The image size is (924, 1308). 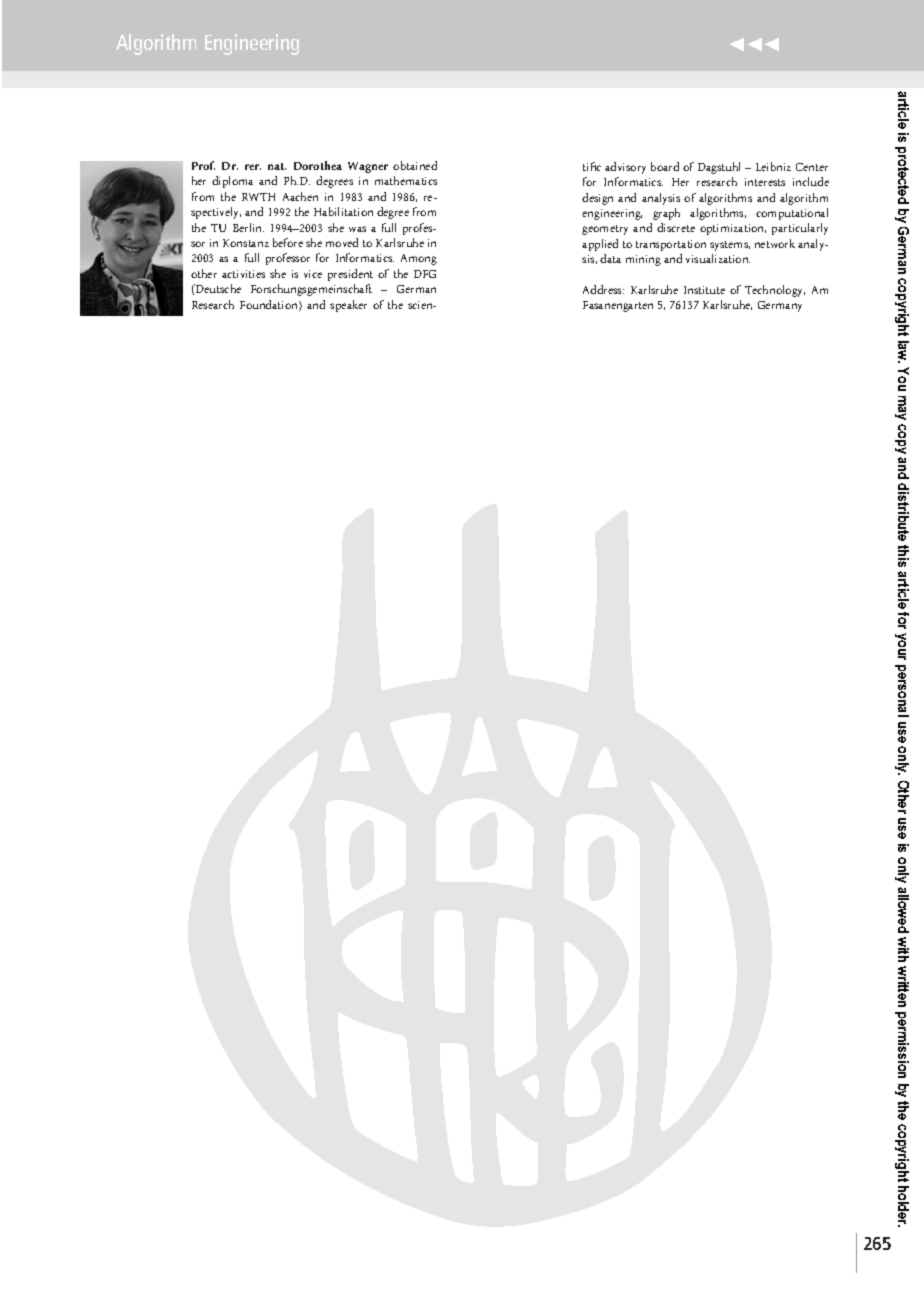 What do you see at coordinates (415, 165) in the document?
I see `obtained` at bounding box center [415, 165].
